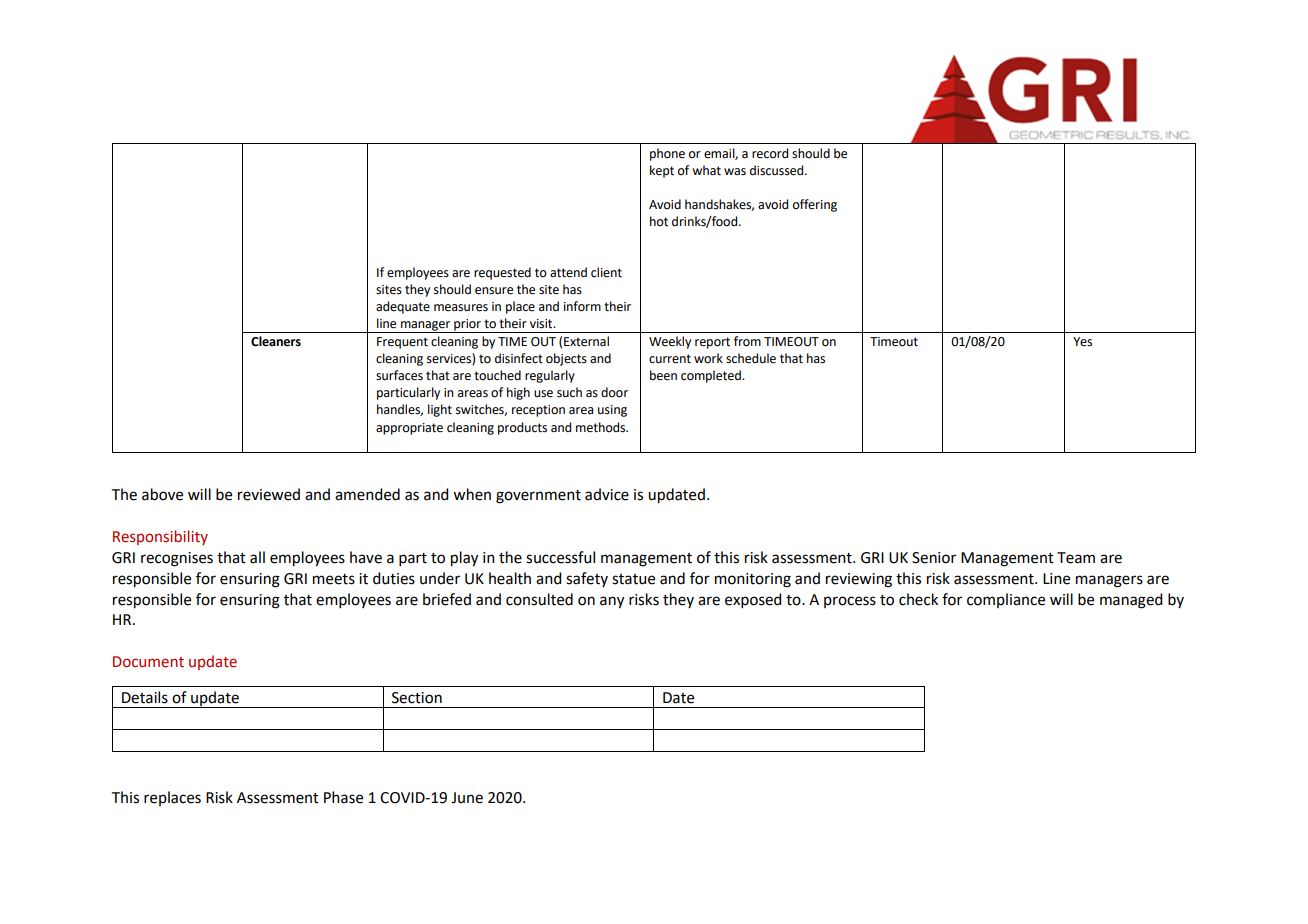 The image size is (1308, 924). I want to click on advice, so click(607, 494).
